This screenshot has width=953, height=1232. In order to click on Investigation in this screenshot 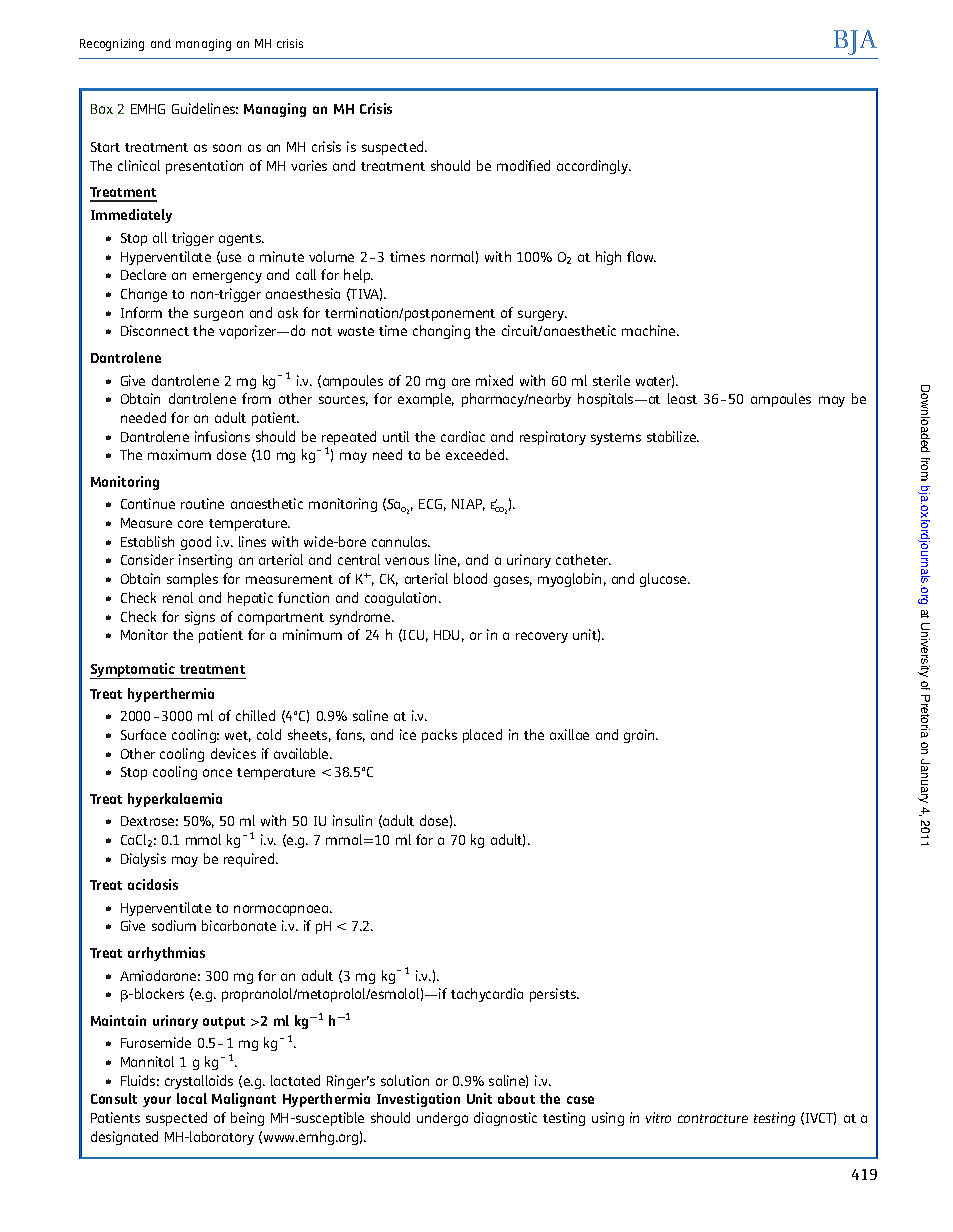, I will do `click(418, 1100)`.
